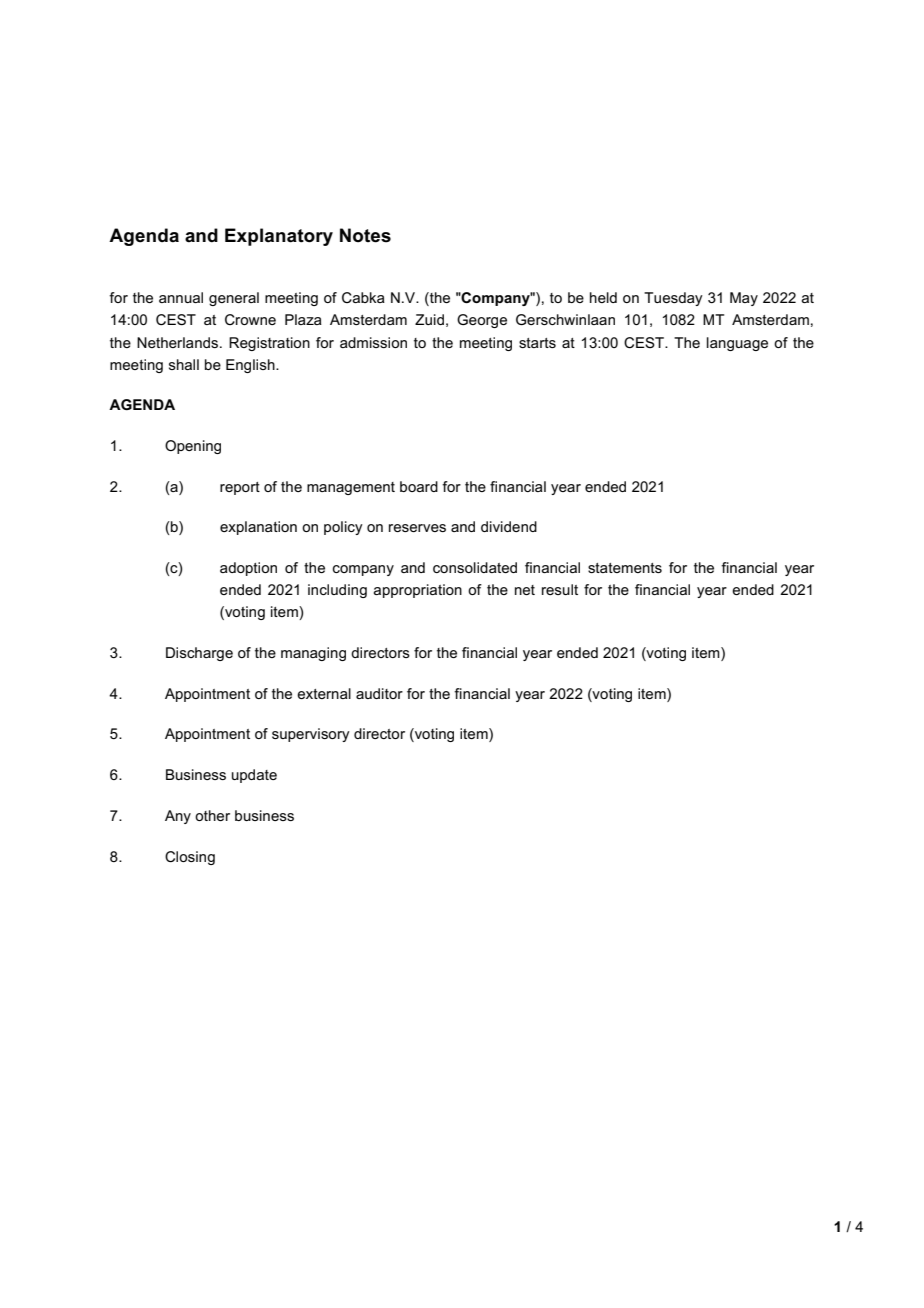  I want to click on language, so click(737, 344).
